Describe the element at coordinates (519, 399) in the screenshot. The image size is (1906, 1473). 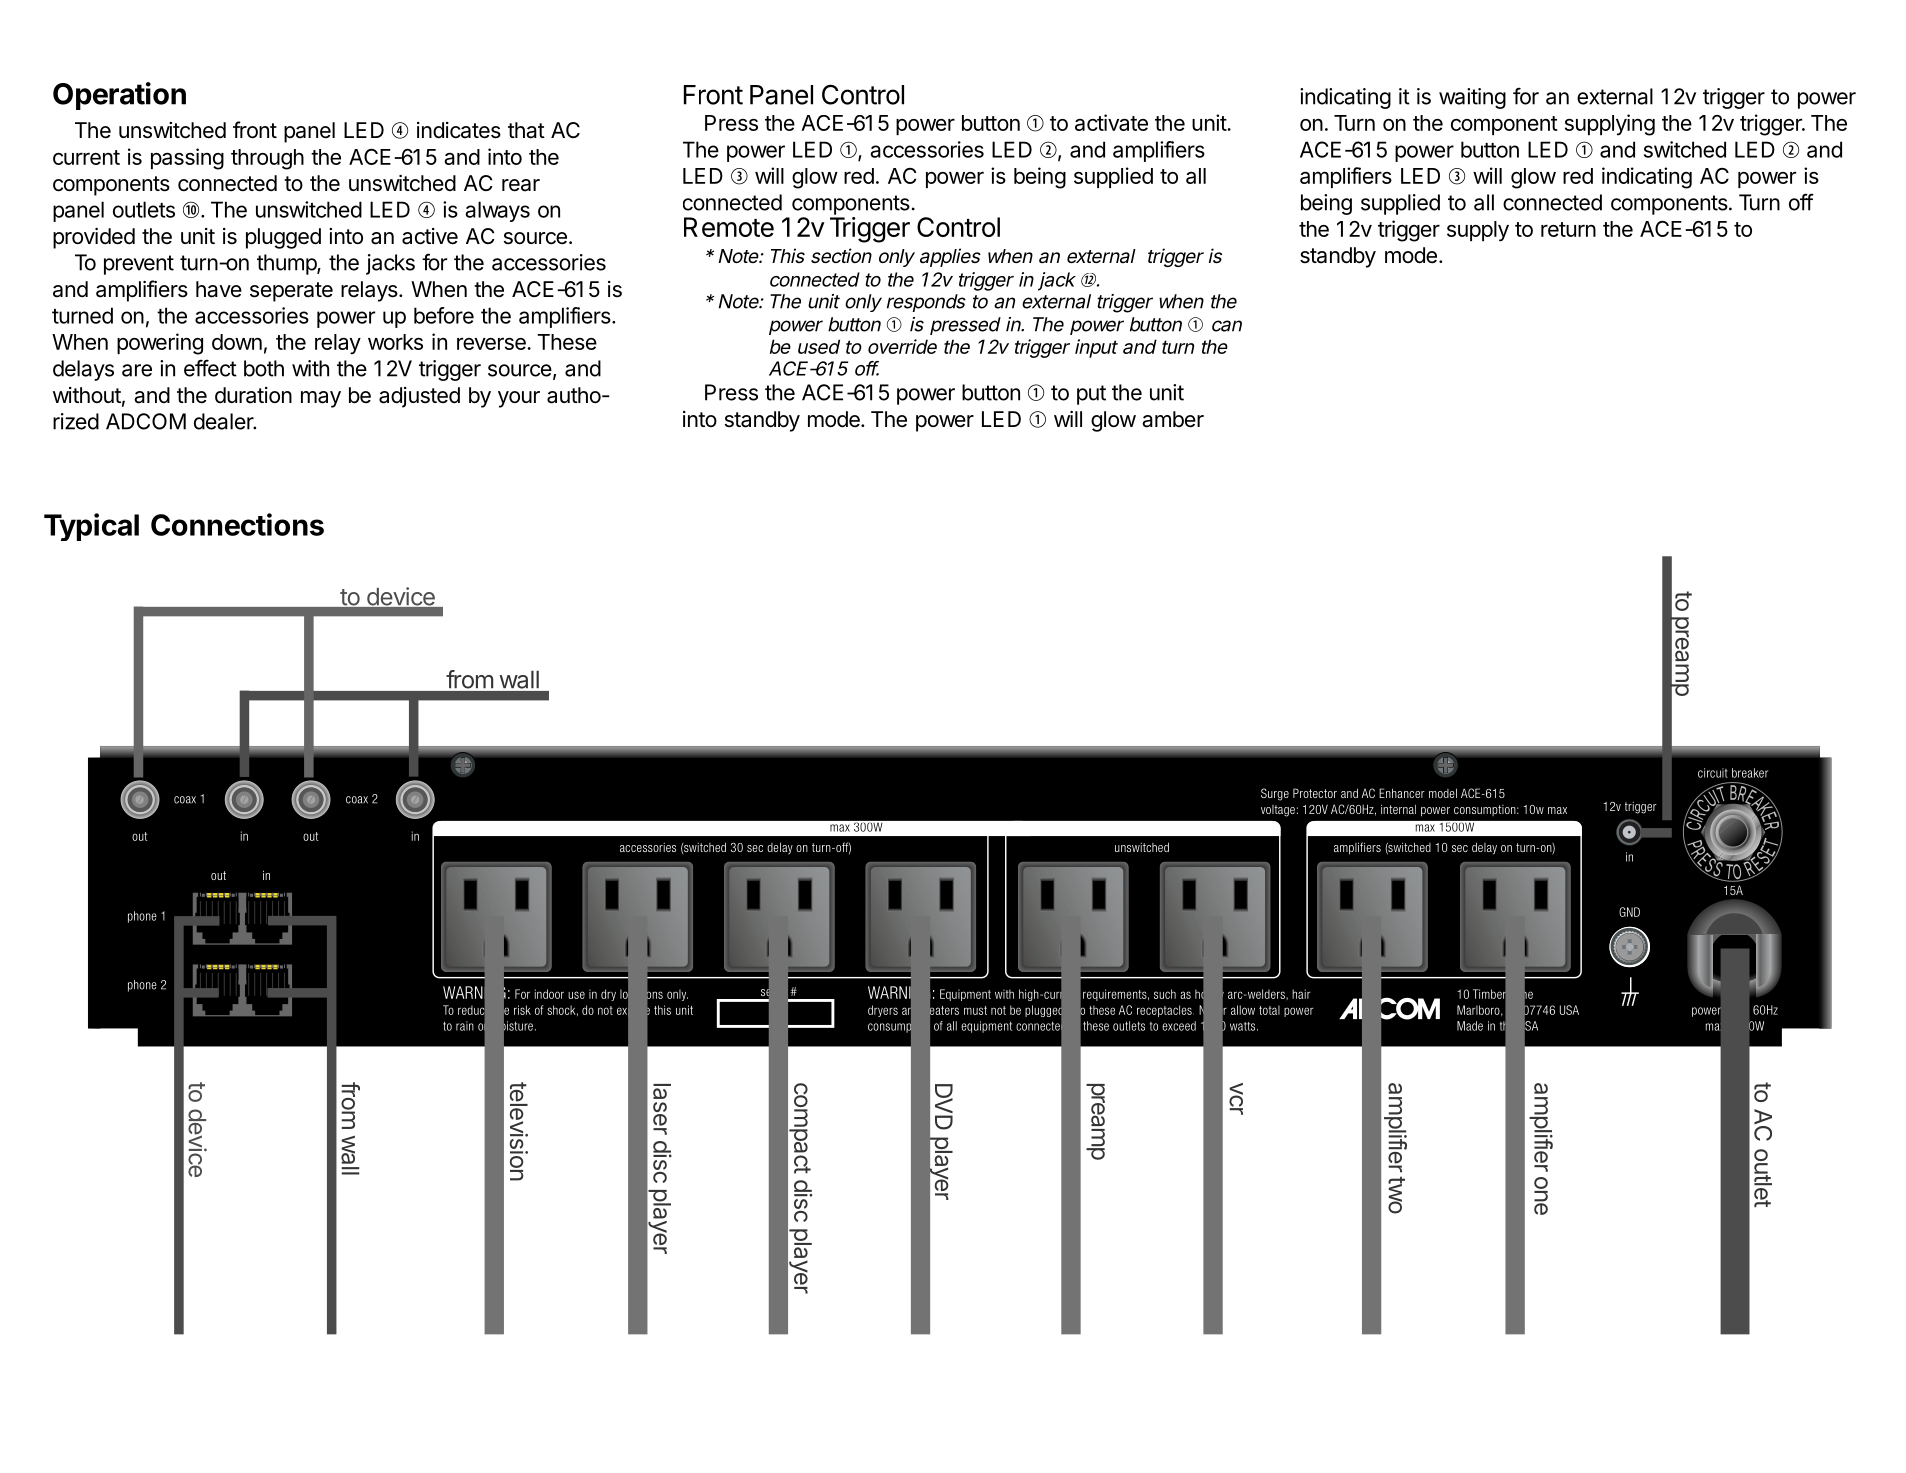
I see `your` at that location.
